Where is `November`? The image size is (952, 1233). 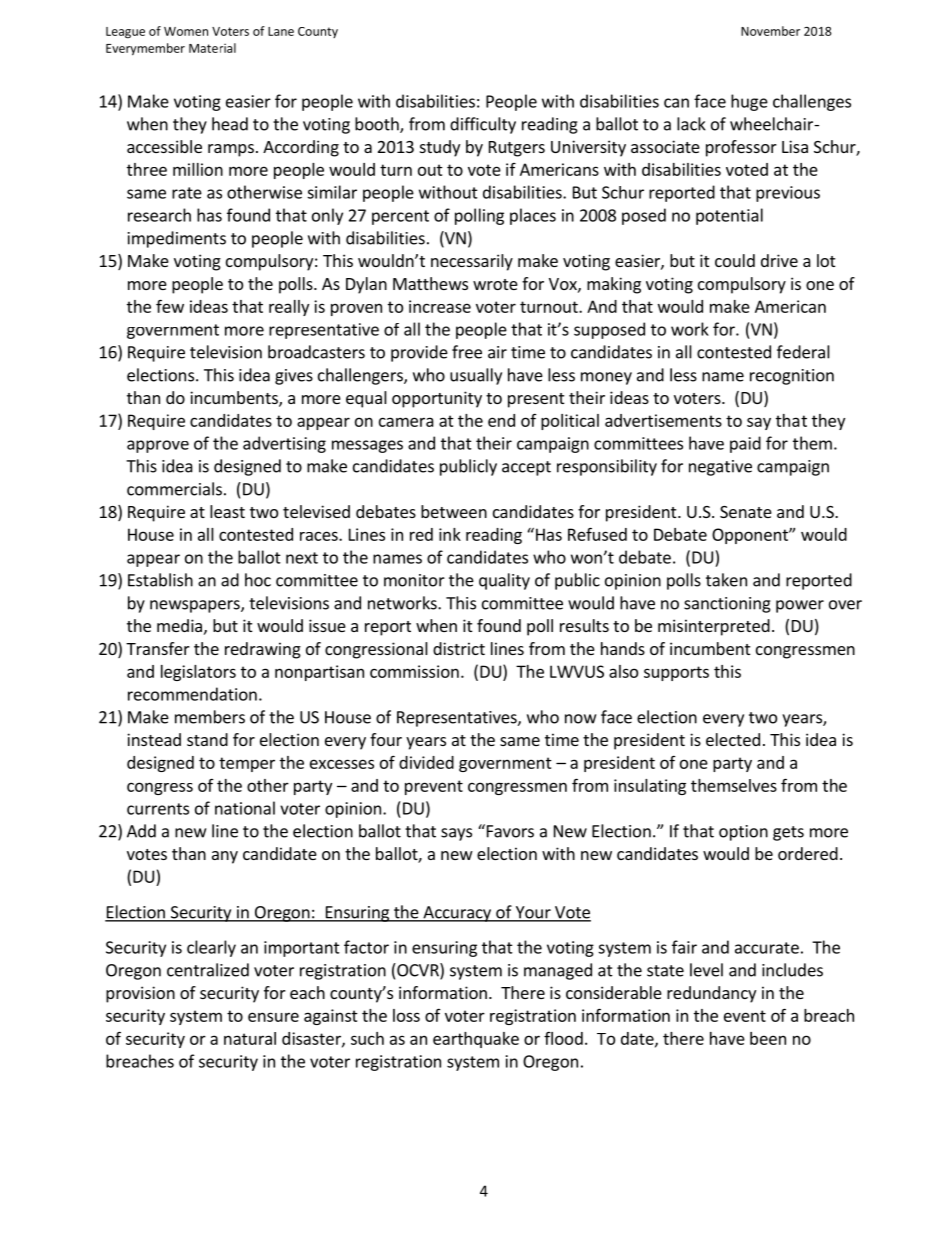
November is located at coordinates (770, 31).
